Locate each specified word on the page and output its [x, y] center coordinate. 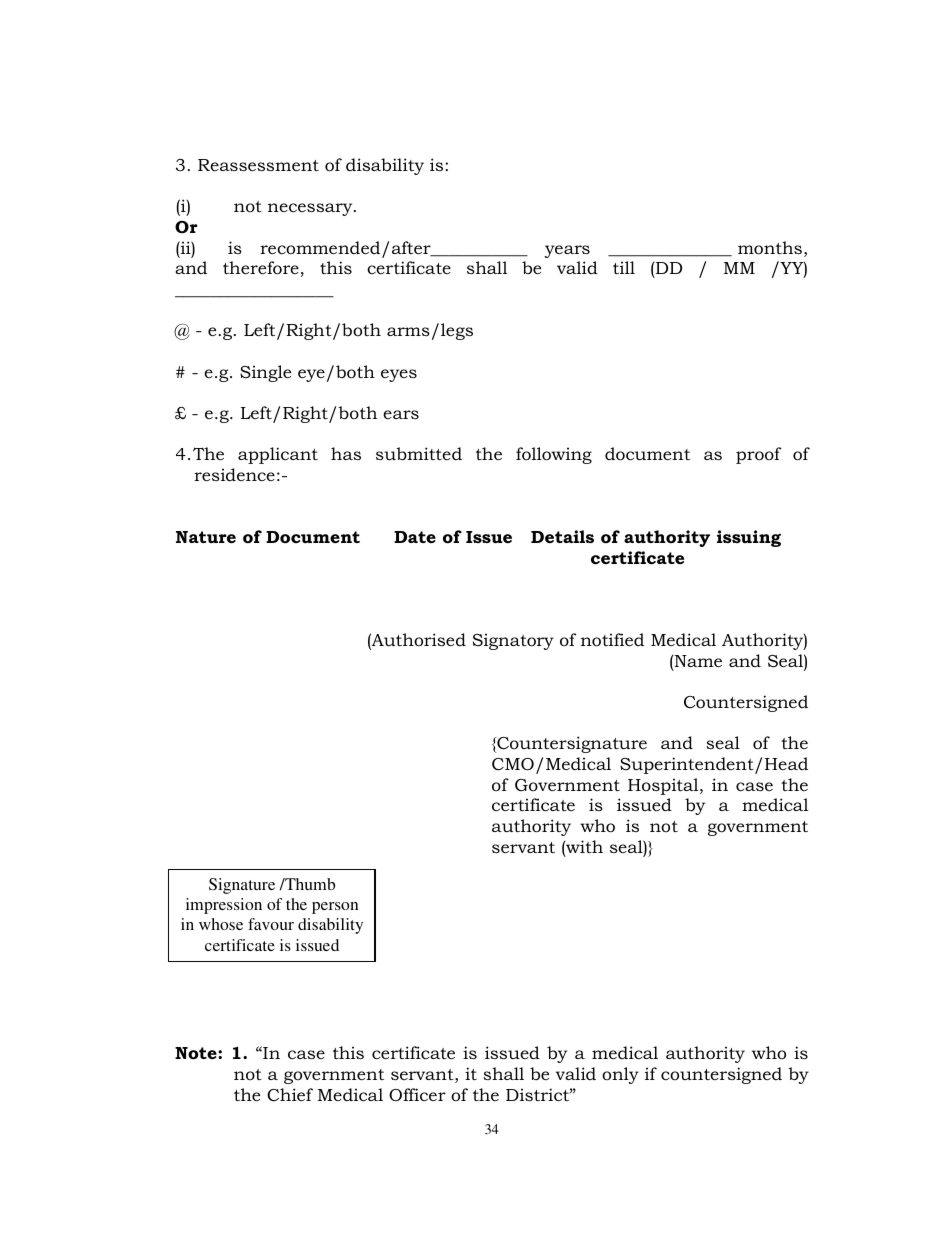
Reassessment [258, 165]
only [620, 1075]
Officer [417, 1094]
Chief [290, 1095]
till [624, 267]
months [770, 248]
